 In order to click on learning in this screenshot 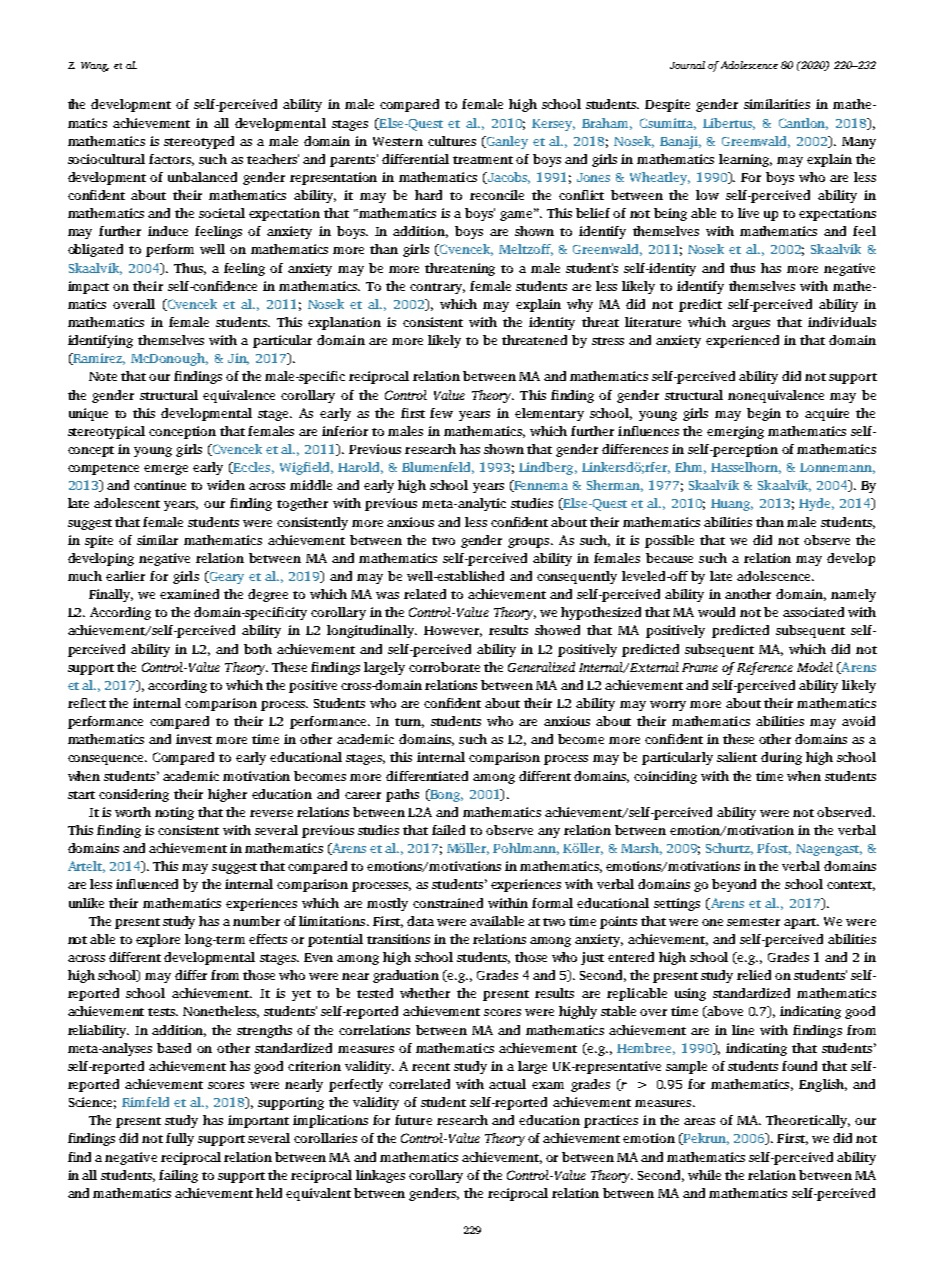, I will do `click(745, 160)`.
